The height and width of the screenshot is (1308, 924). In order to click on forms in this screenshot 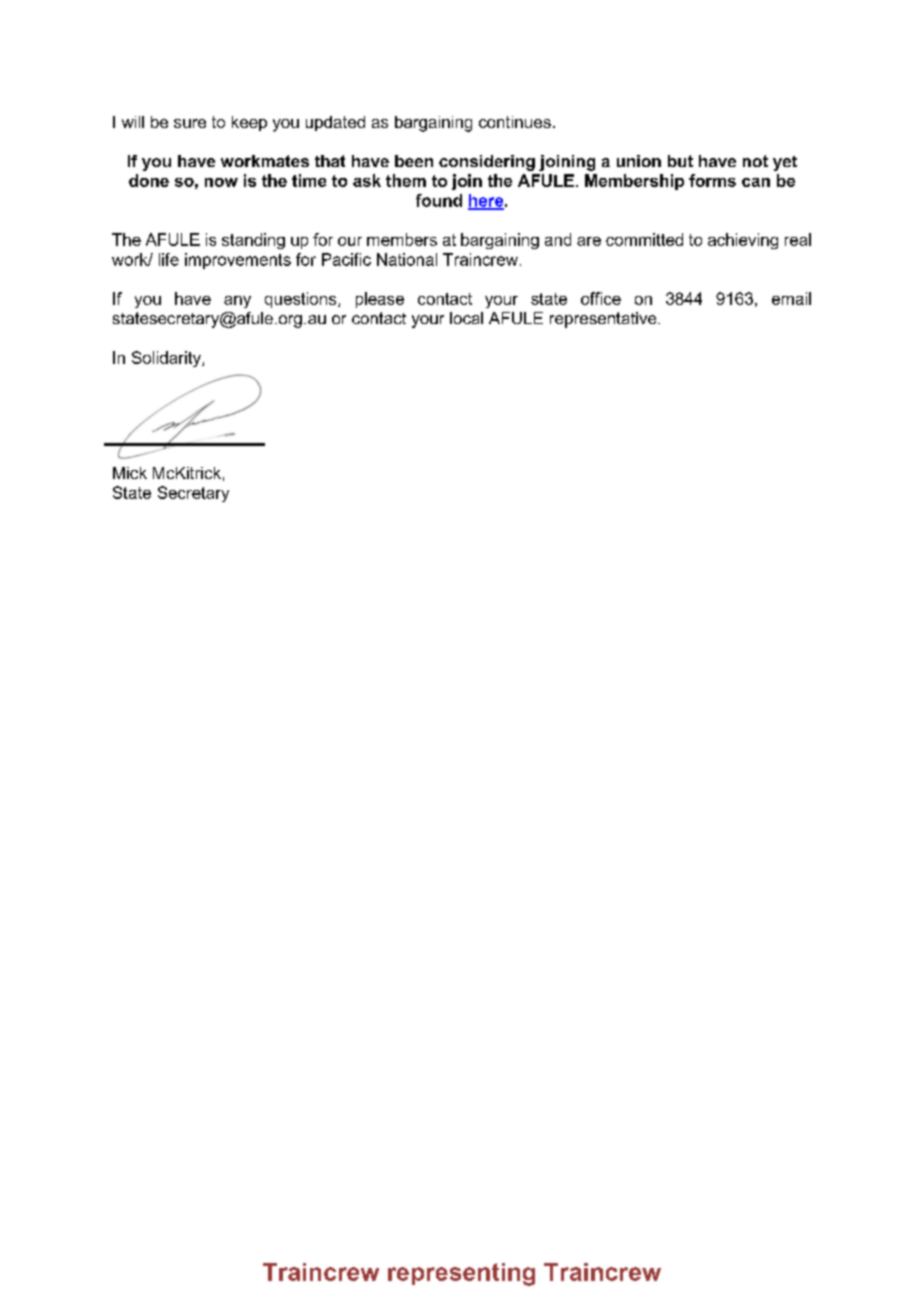, I will do `click(712, 180)`.
